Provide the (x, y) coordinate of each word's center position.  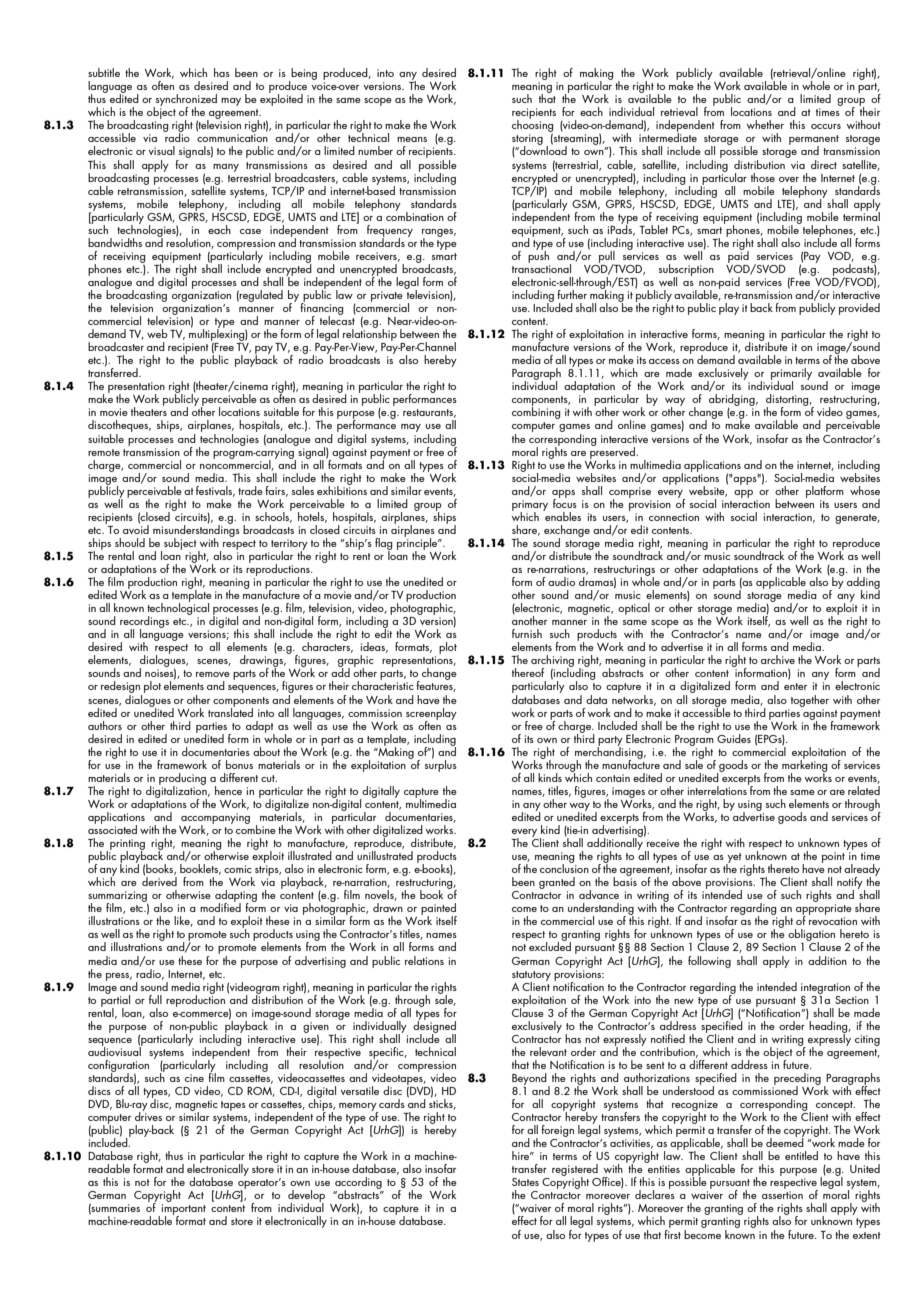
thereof (528, 672)
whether (765, 124)
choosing (533, 126)
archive (778, 659)
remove (213, 674)
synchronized (185, 101)
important (184, 1211)
